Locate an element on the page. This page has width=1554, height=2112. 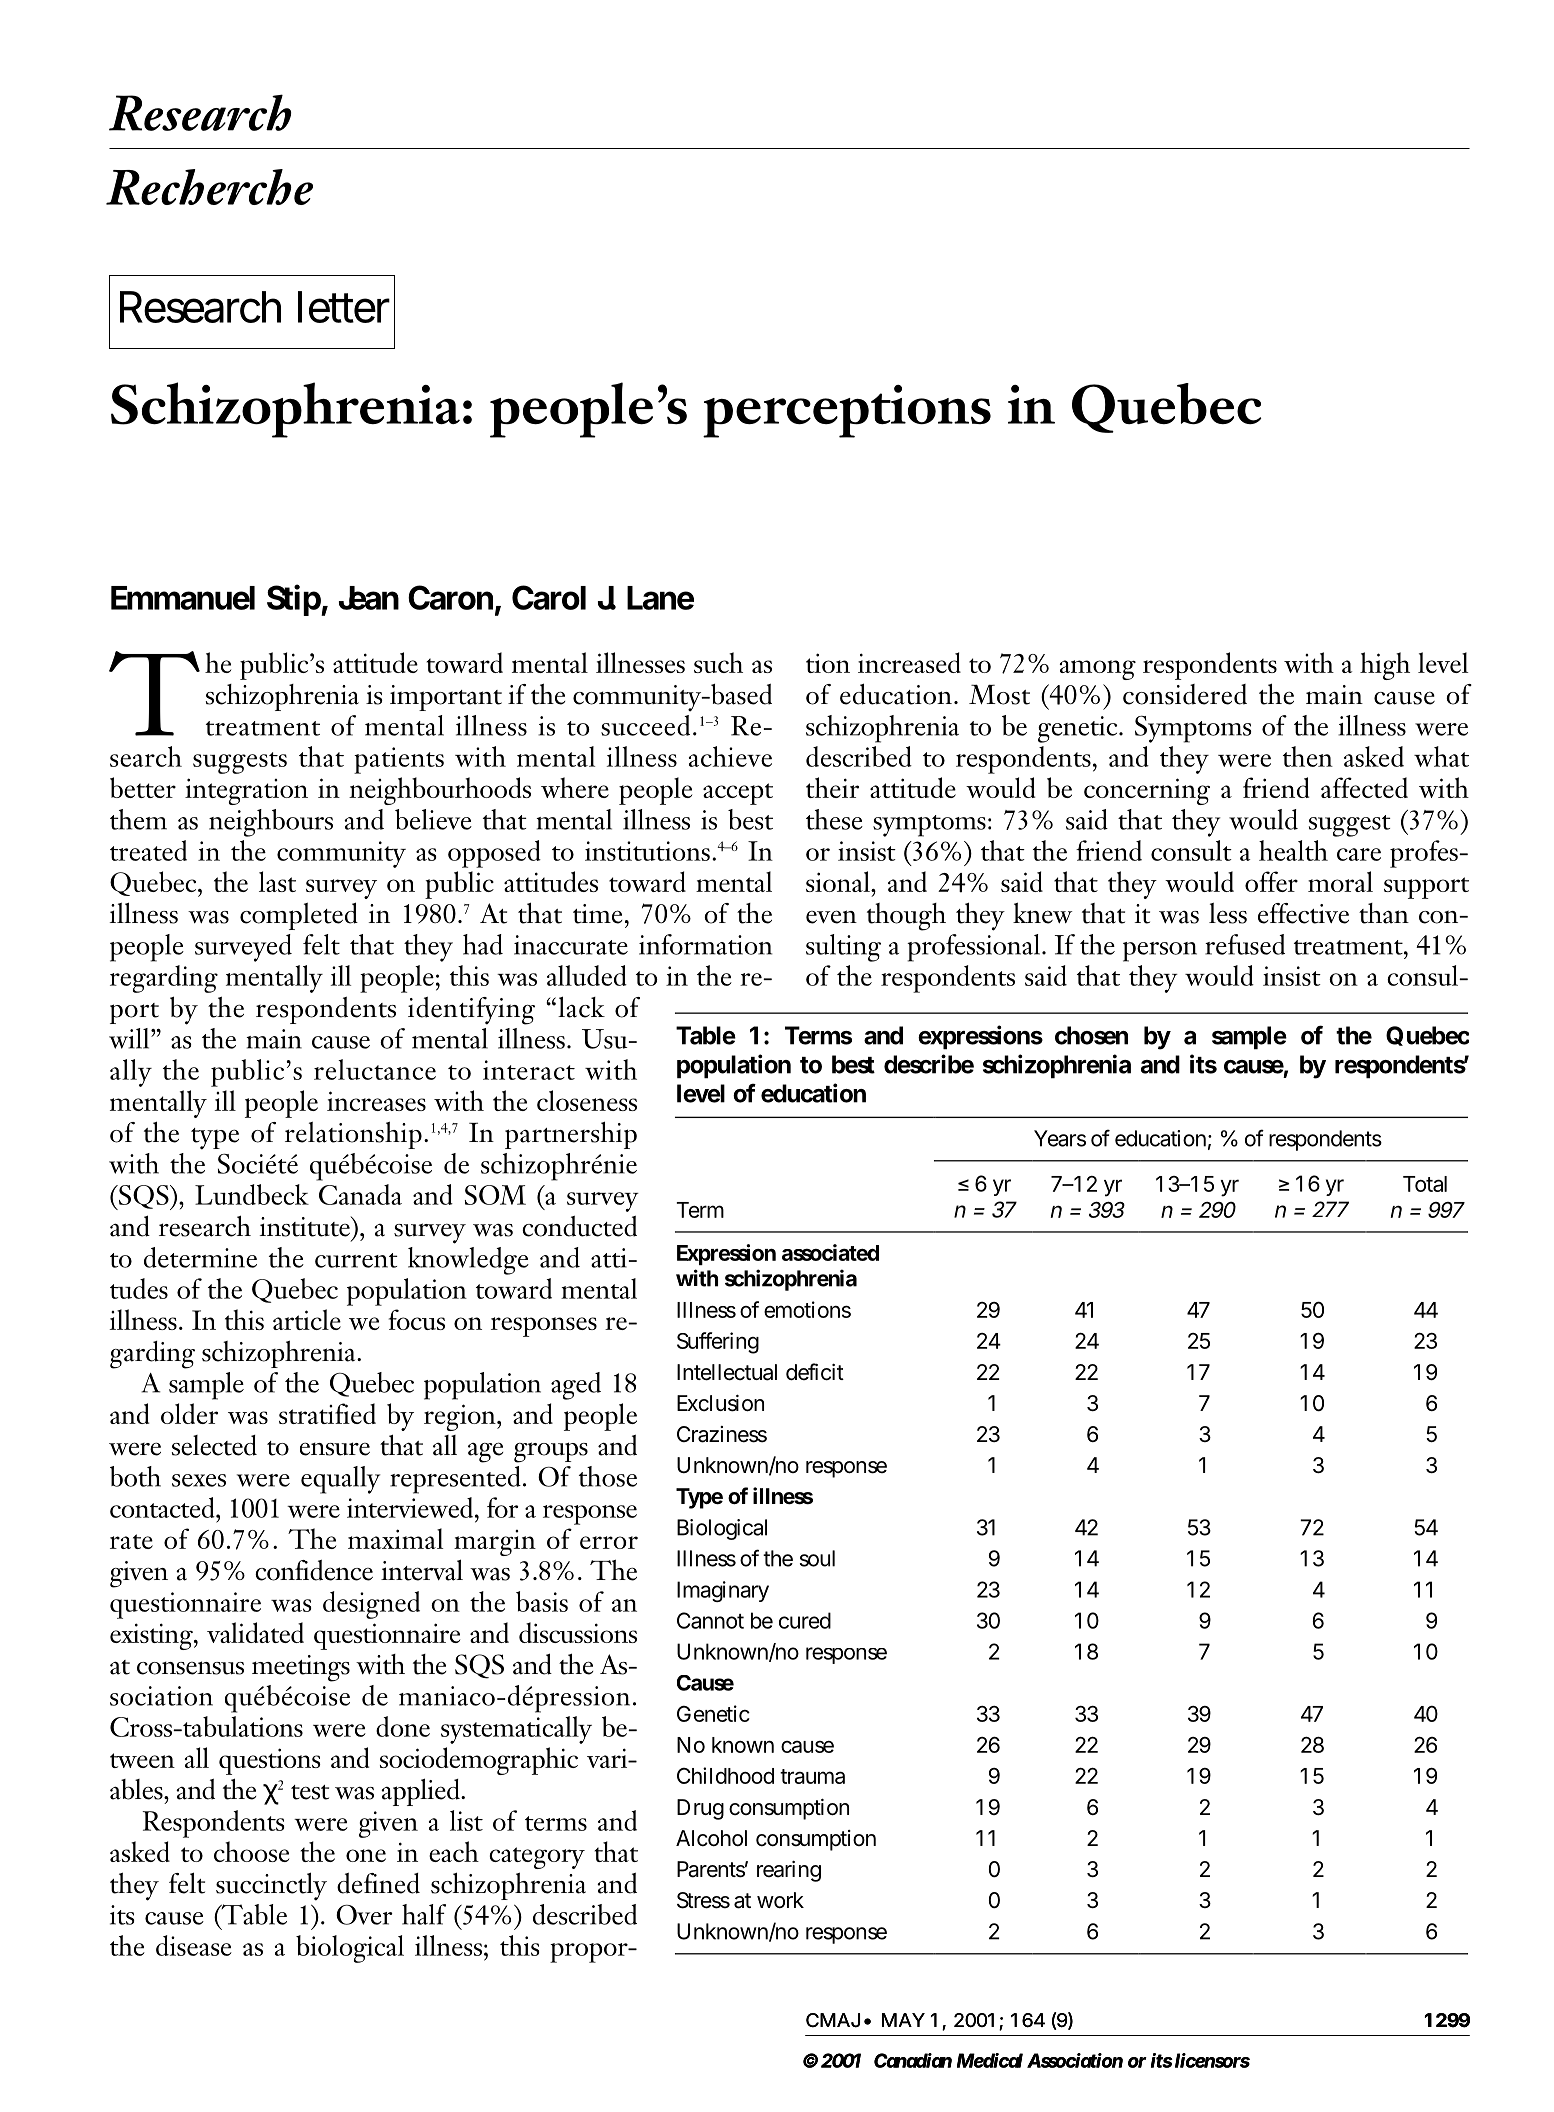
institute is located at coordinates (305, 1226).
